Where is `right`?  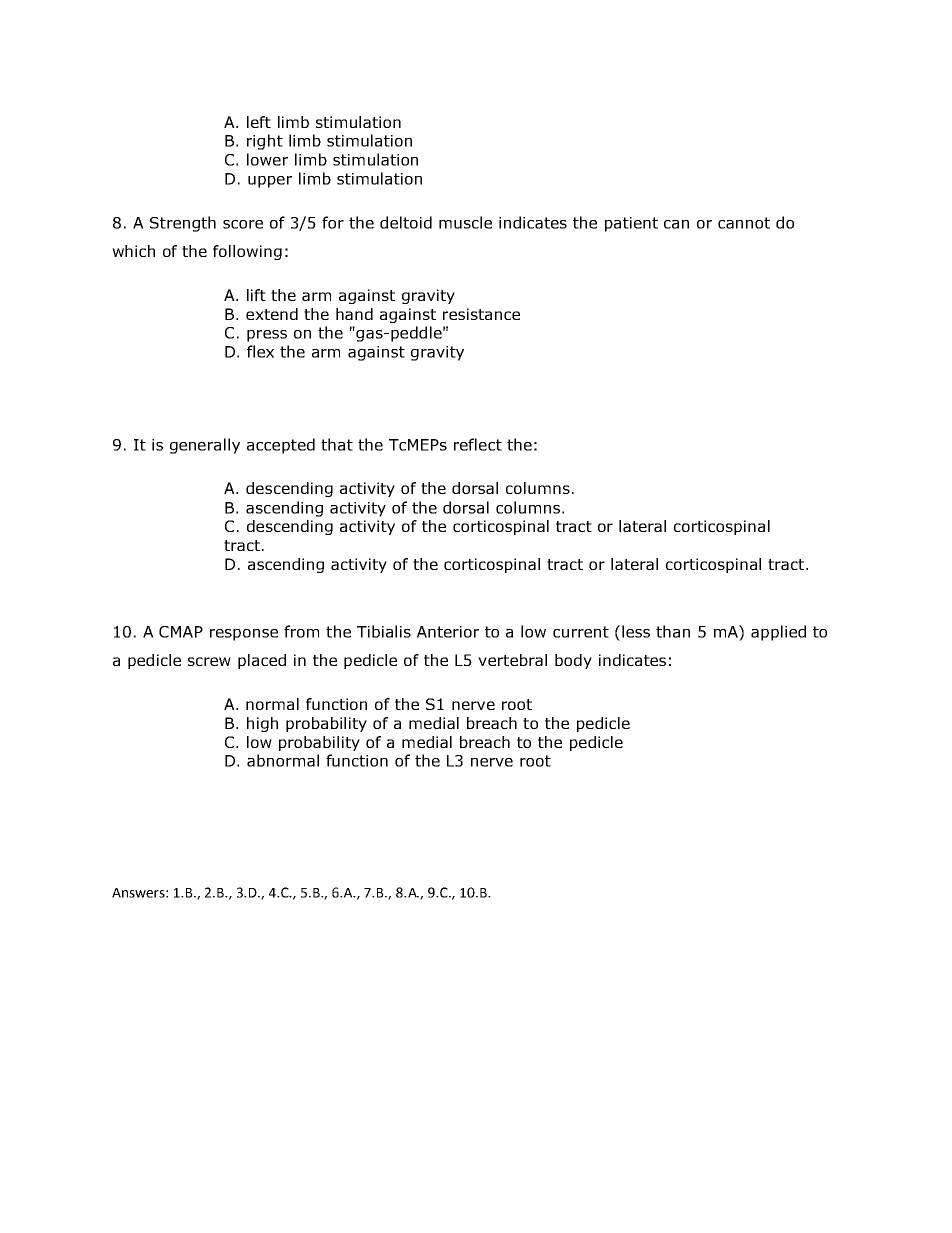 right is located at coordinates (265, 142).
